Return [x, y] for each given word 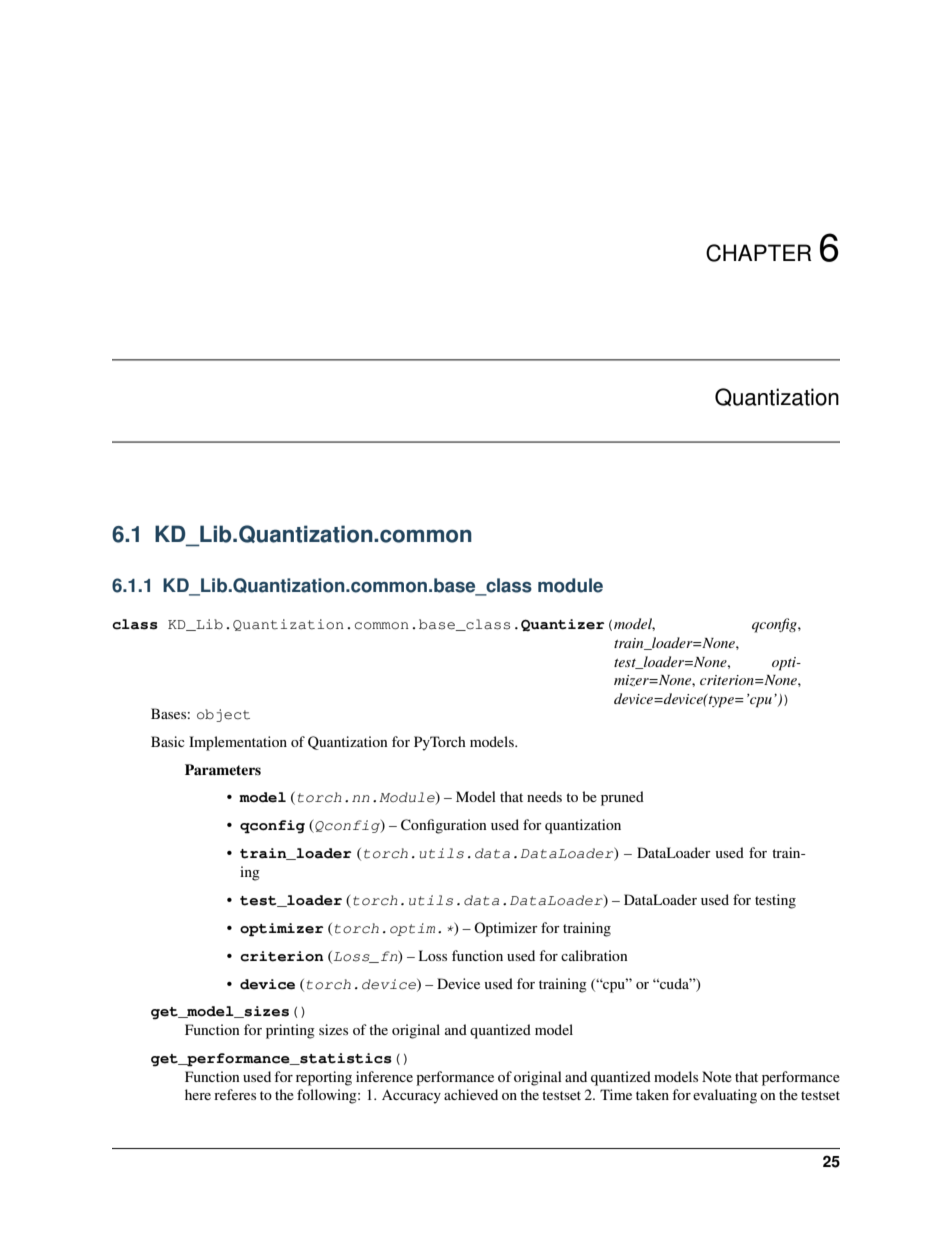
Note [717, 1076]
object [223, 715]
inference [384, 1076]
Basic [168, 741]
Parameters [223, 769]
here [198, 1094]
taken [652, 1094]
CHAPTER [758, 253]
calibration [594, 955]
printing [290, 1031]
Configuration [444, 826]
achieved [471, 1094]
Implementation [238, 743]
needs [544, 796]
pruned [622, 798]
